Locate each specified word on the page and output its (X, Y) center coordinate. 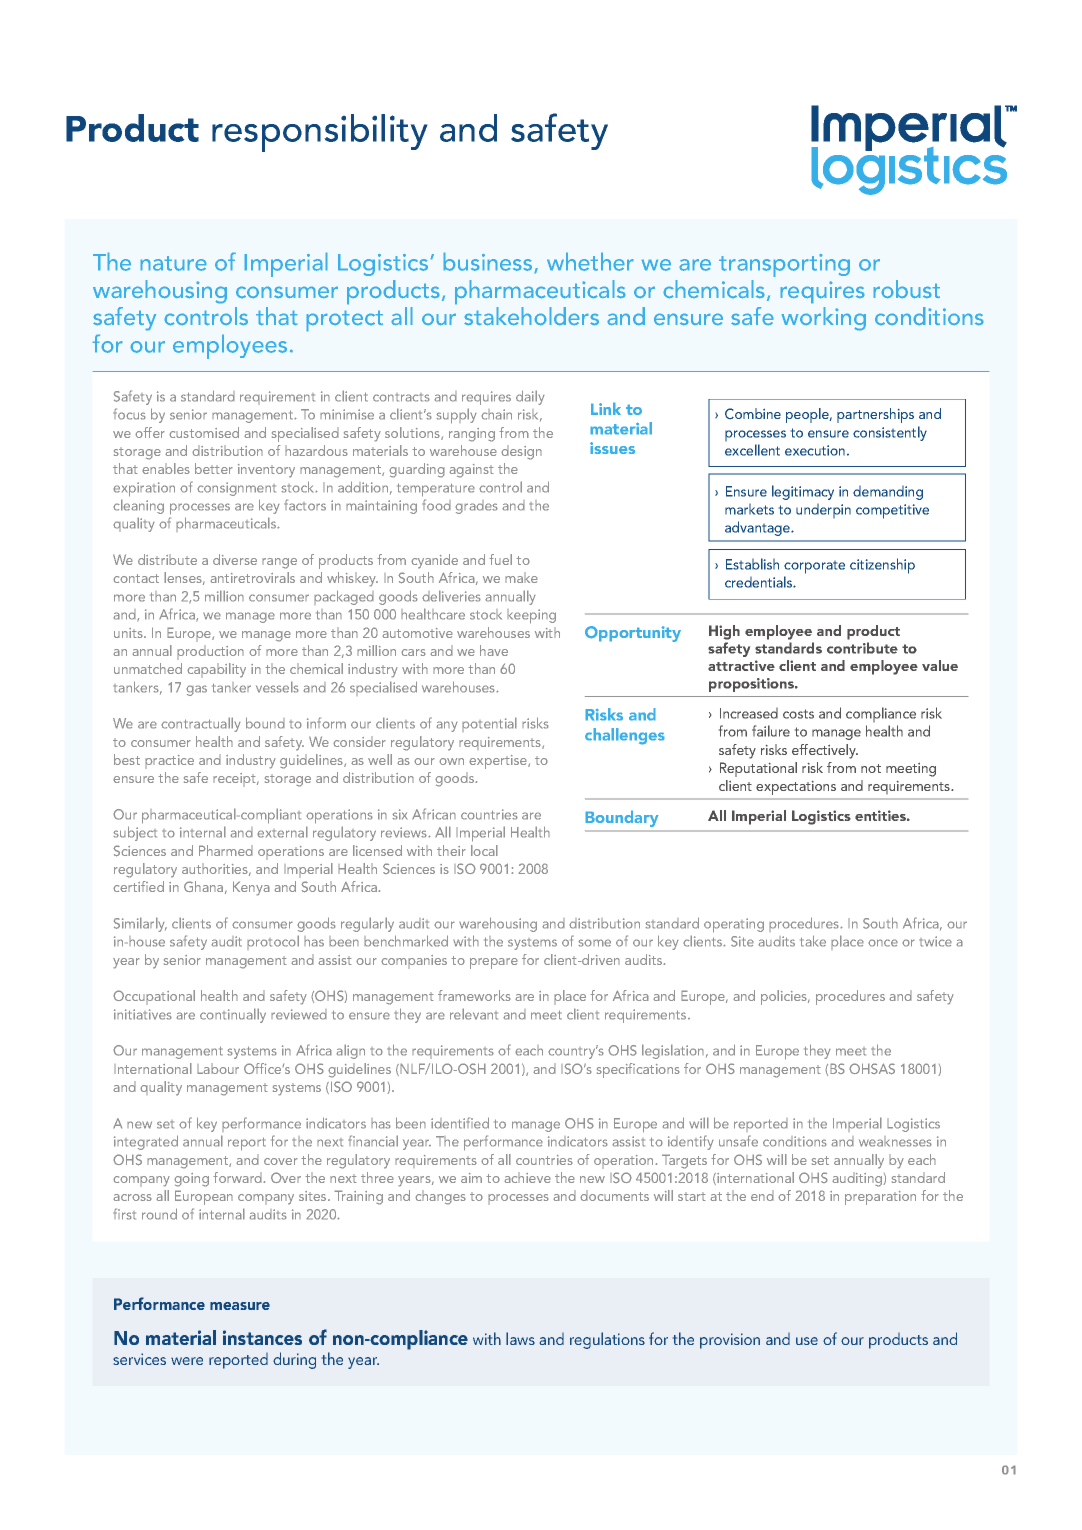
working (824, 318)
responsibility (319, 133)
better (214, 468)
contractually (201, 724)
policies (785, 997)
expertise (499, 762)
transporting (784, 265)
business (488, 262)
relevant (474, 1014)
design (521, 452)
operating (734, 925)
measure (240, 1306)
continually (233, 1015)
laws (520, 1338)
